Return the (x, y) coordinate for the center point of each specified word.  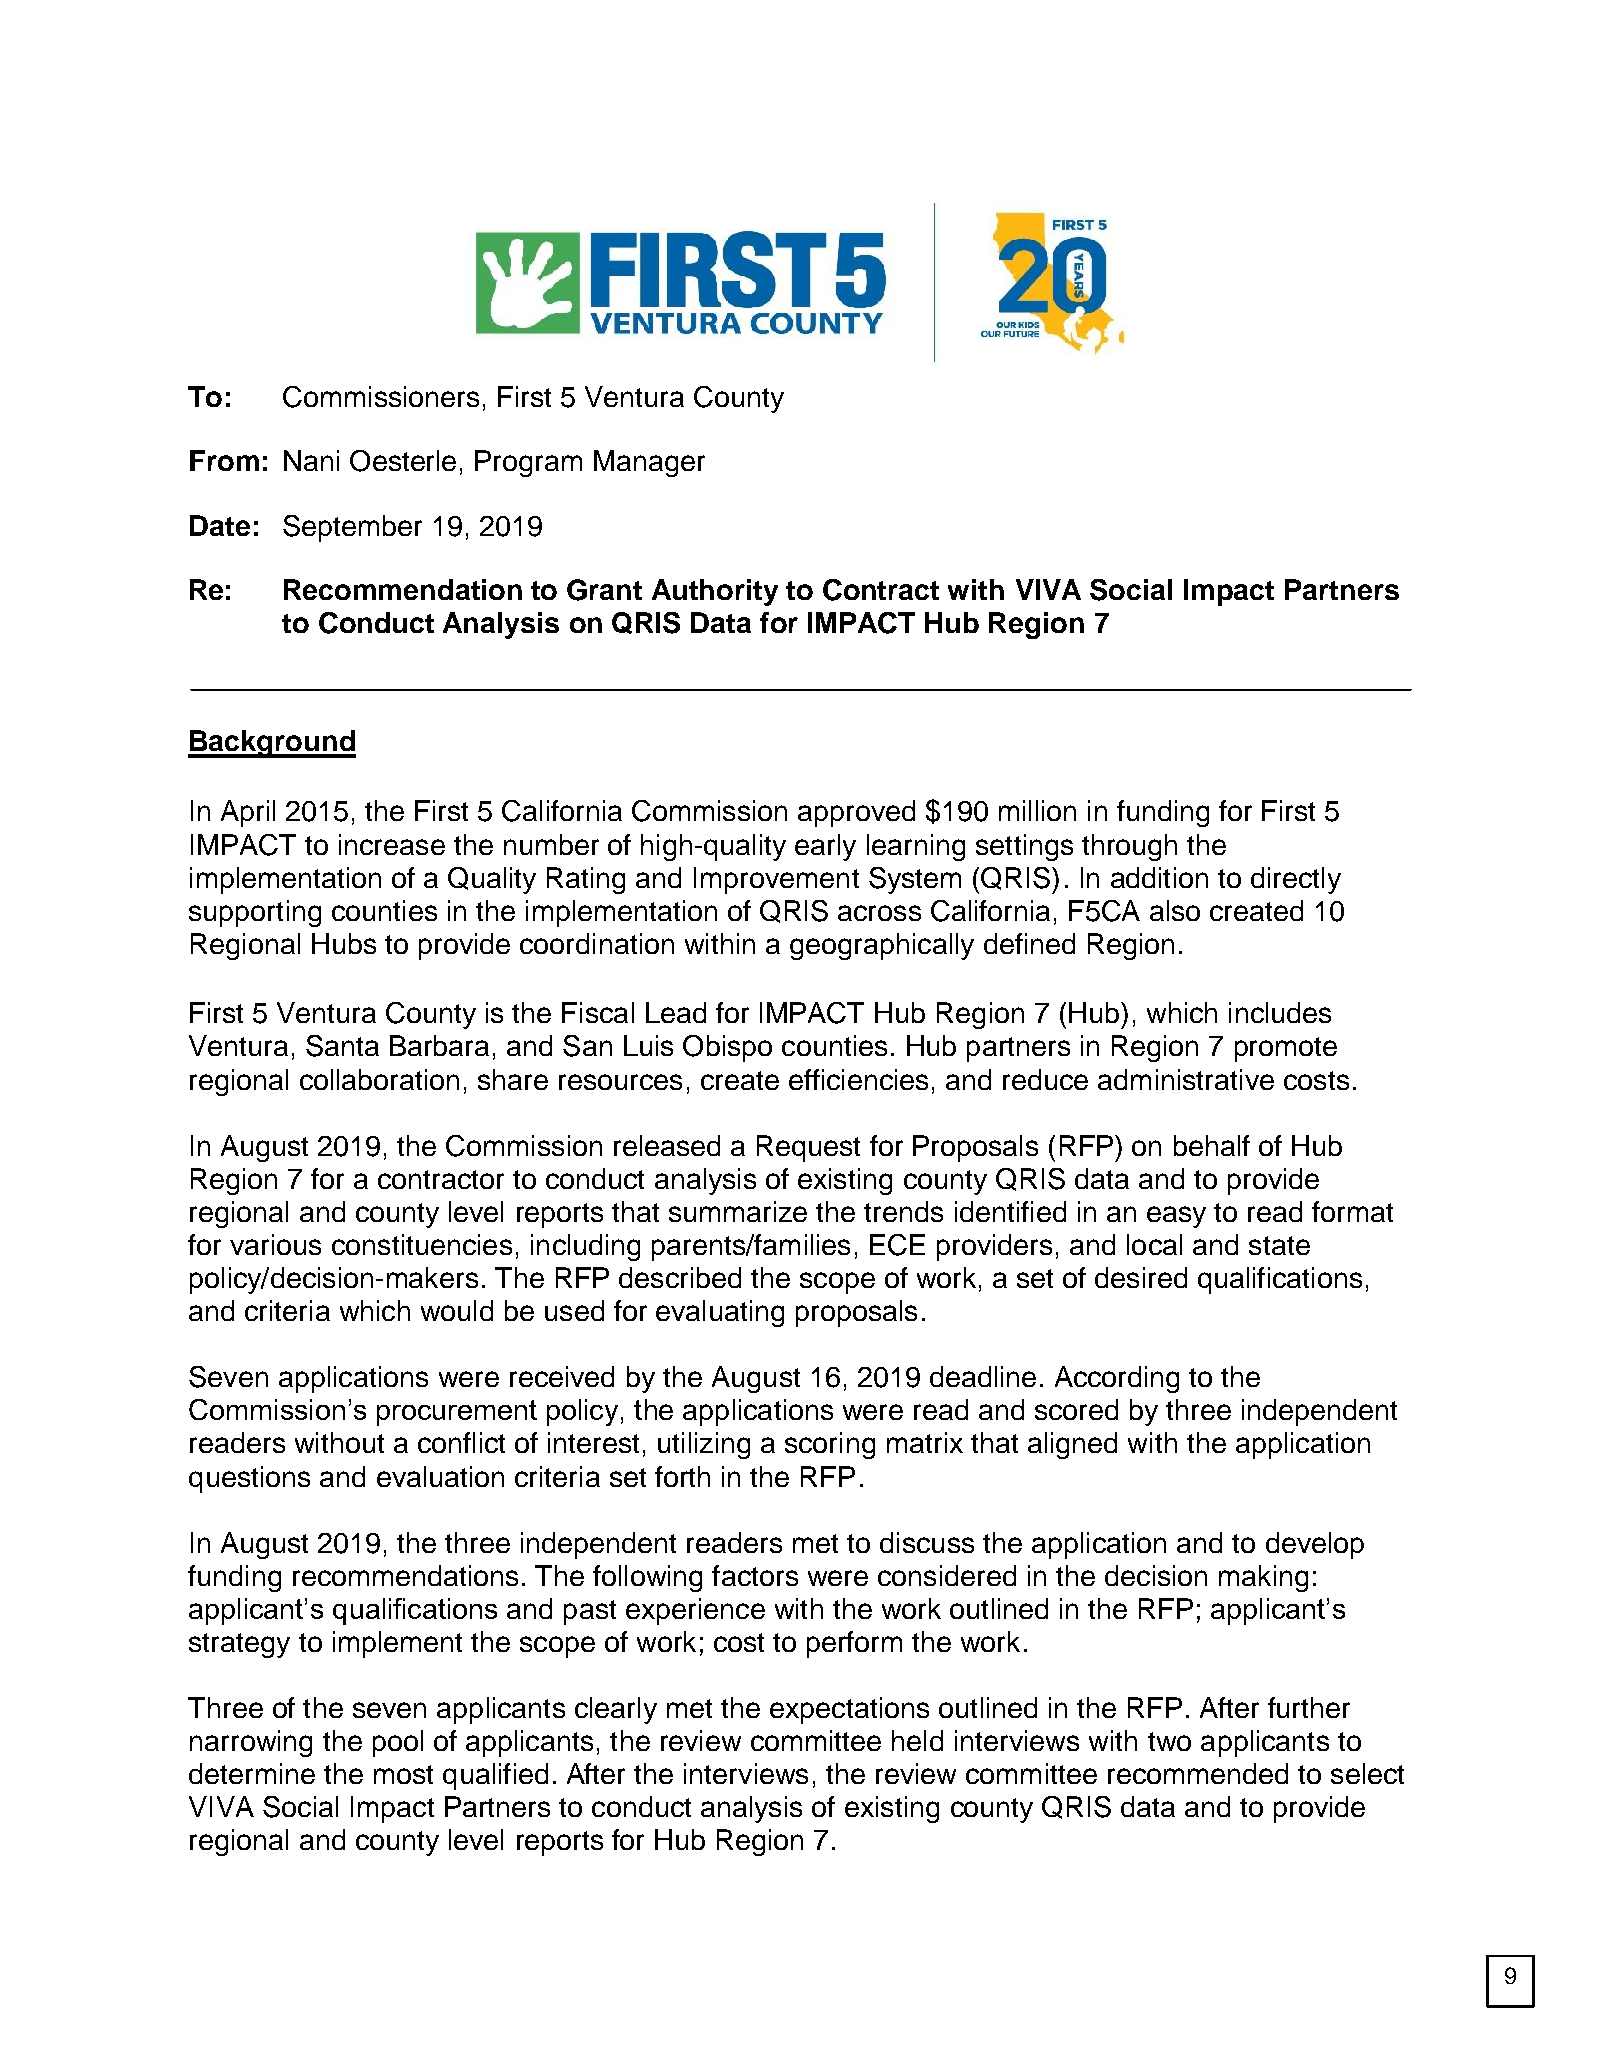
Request (808, 1148)
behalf (1212, 1145)
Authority (715, 592)
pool (398, 1743)
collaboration (379, 1079)
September (352, 528)
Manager (649, 463)
